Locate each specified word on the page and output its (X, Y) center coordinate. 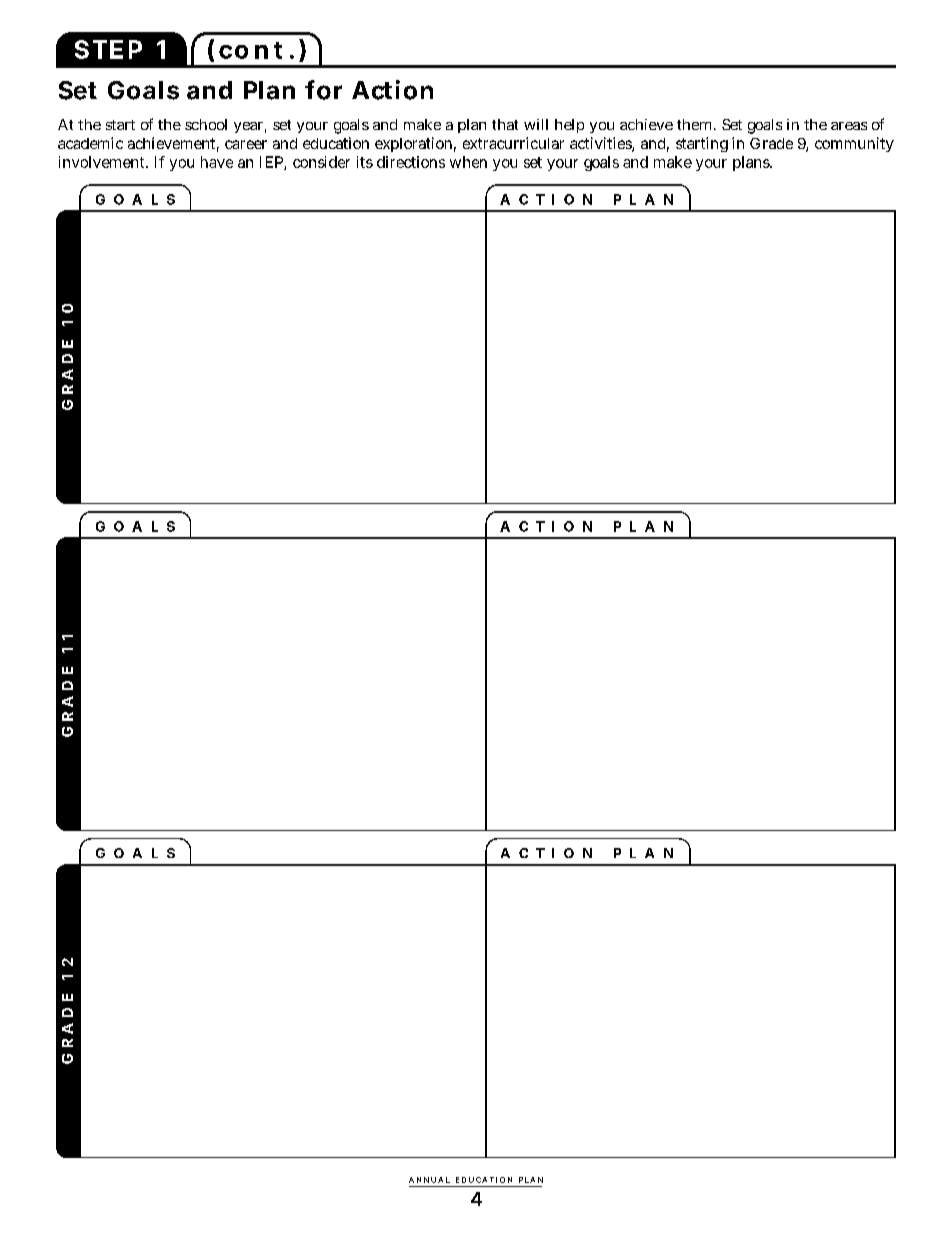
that (505, 124)
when (468, 162)
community (854, 144)
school (206, 124)
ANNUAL (429, 1180)
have (217, 162)
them (696, 124)
